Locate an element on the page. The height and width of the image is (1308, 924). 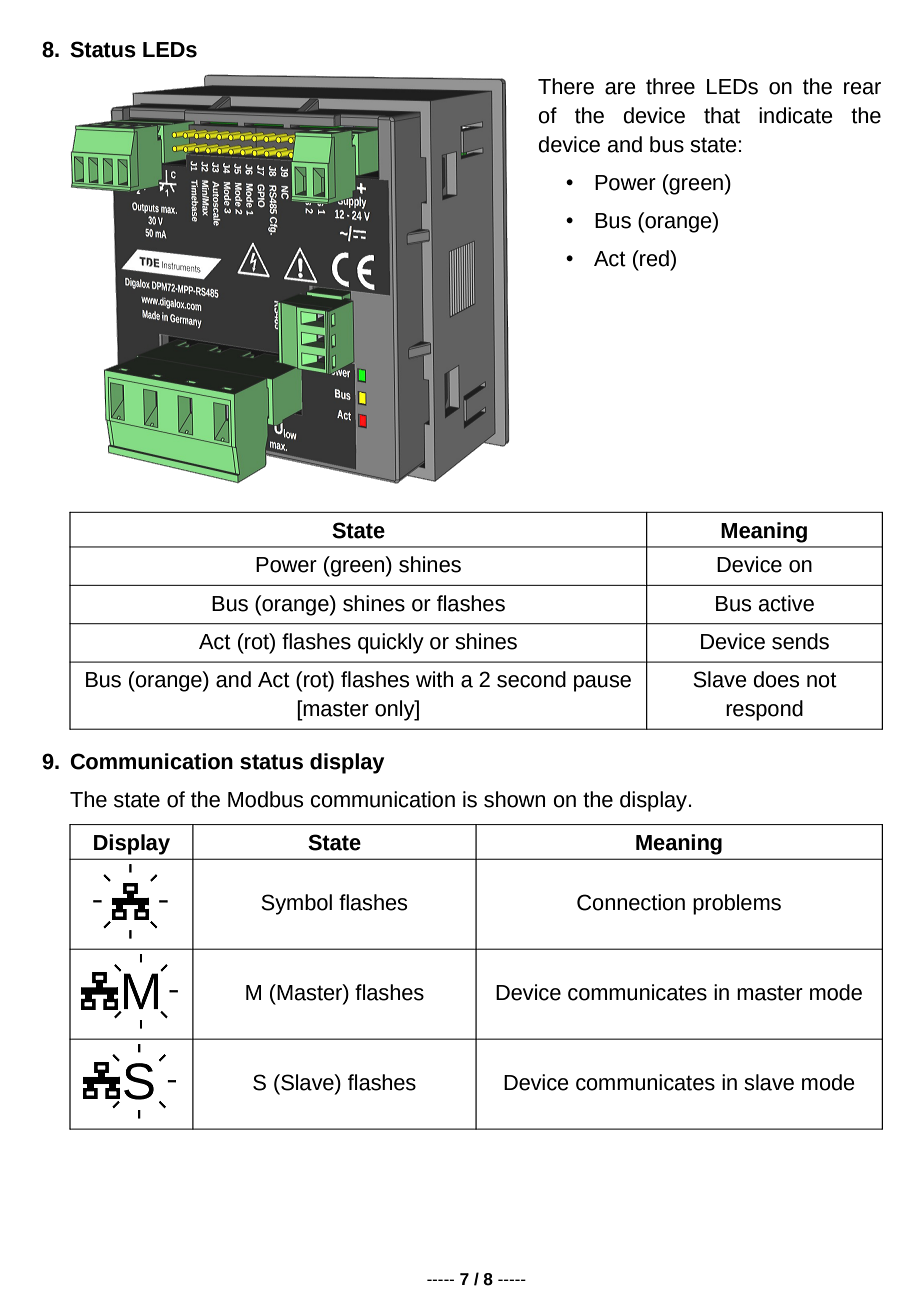
active is located at coordinates (786, 603).
